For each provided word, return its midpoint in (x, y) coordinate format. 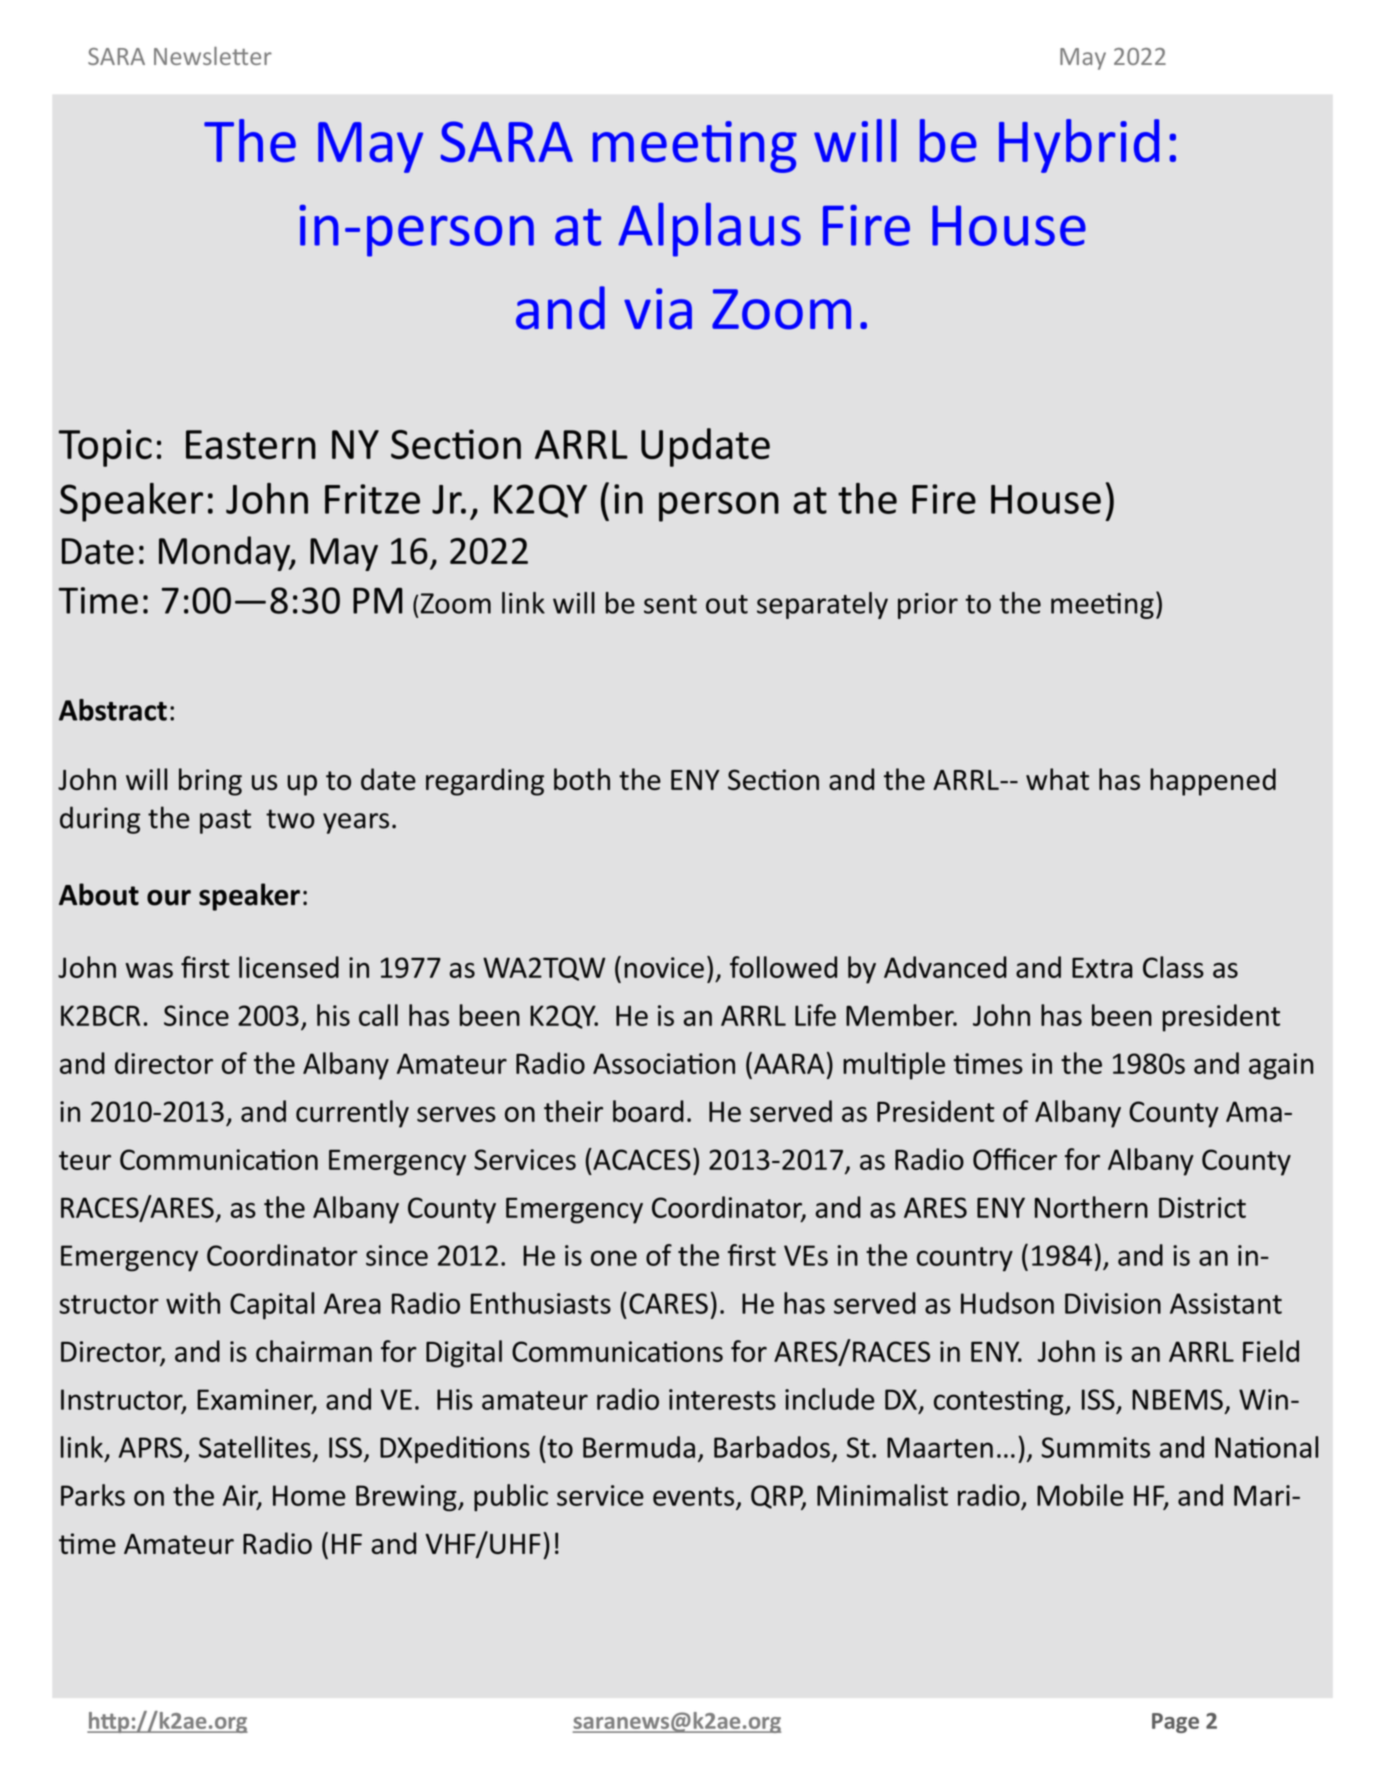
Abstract (113, 710)
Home (309, 1495)
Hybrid (1079, 146)
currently (352, 1114)
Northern (1091, 1207)
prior (928, 606)
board (648, 1111)
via (658, 309)
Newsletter (213, 56)
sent (670, 604)
